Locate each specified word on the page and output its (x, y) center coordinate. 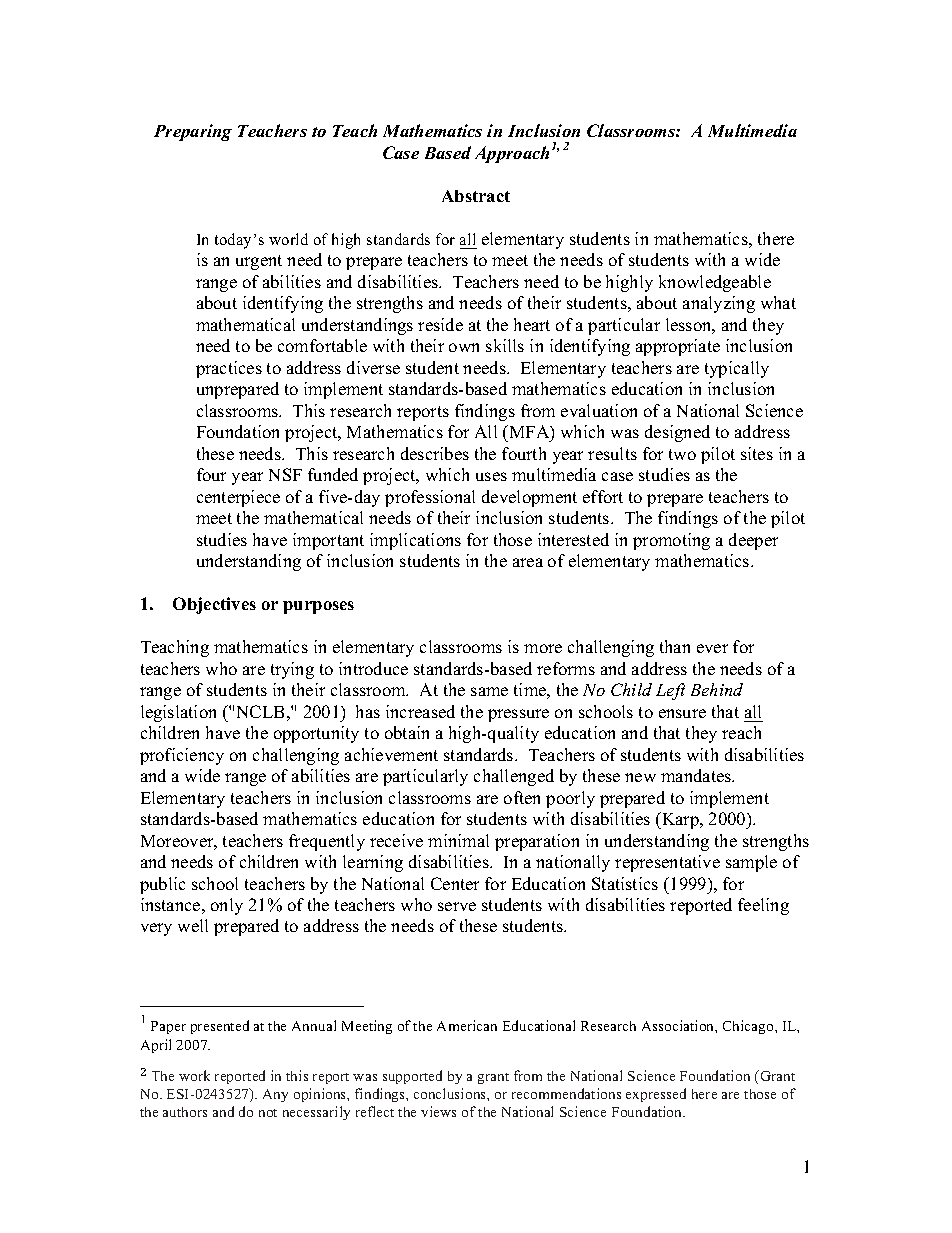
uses (491, 476)
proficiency (182, 756)
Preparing (193, 132)
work (194, 1075)
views (438, 1111)
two (682, 454)
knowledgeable (715, 283)
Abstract (476, 196)
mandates (697, 775)
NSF (285, 474)
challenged (514, 777)
